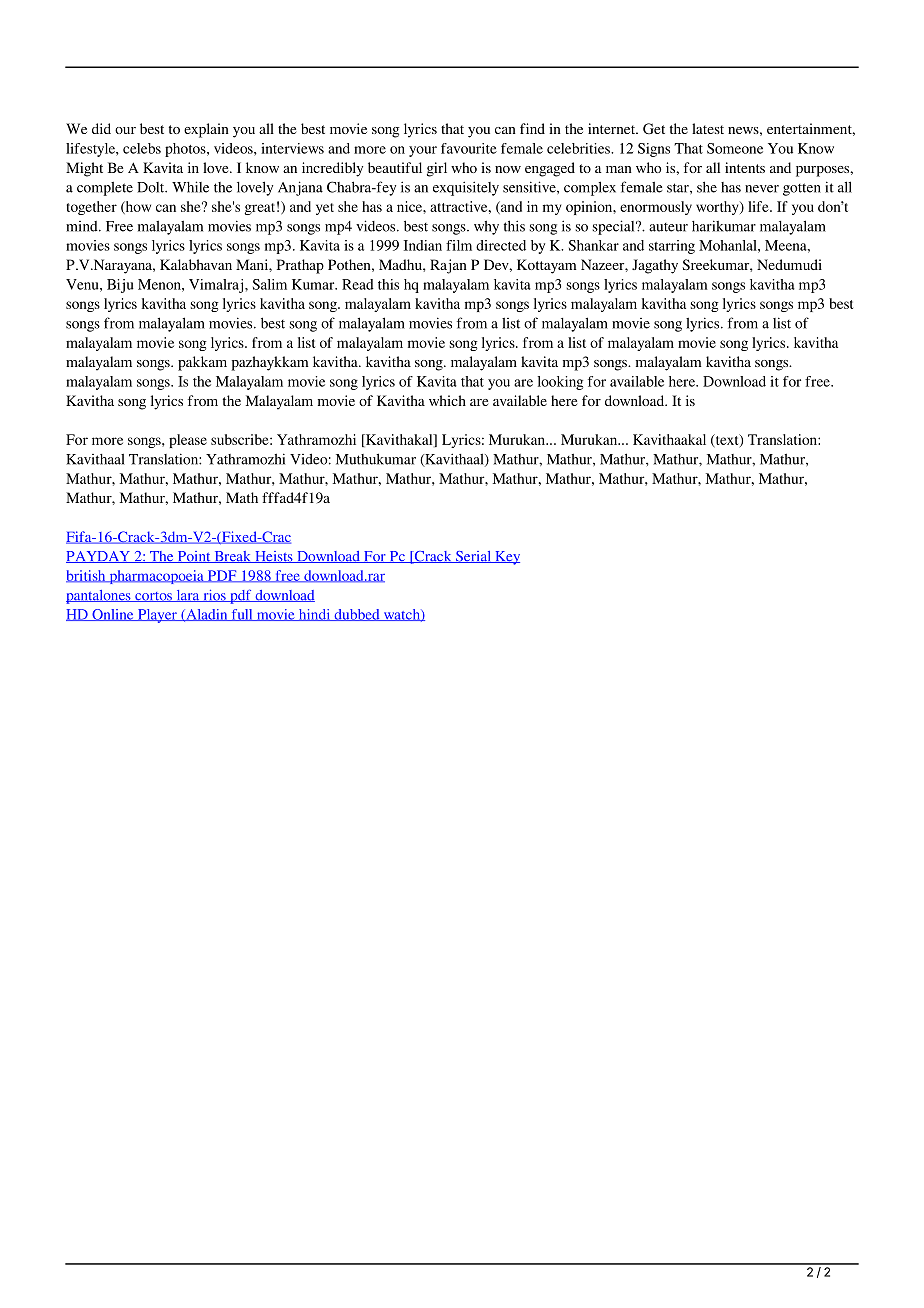 The width and height of the screenshot is (924, 1308). Describe the element at coordinates (469, 148) in the screenshot. I see `favourite` at that location.
